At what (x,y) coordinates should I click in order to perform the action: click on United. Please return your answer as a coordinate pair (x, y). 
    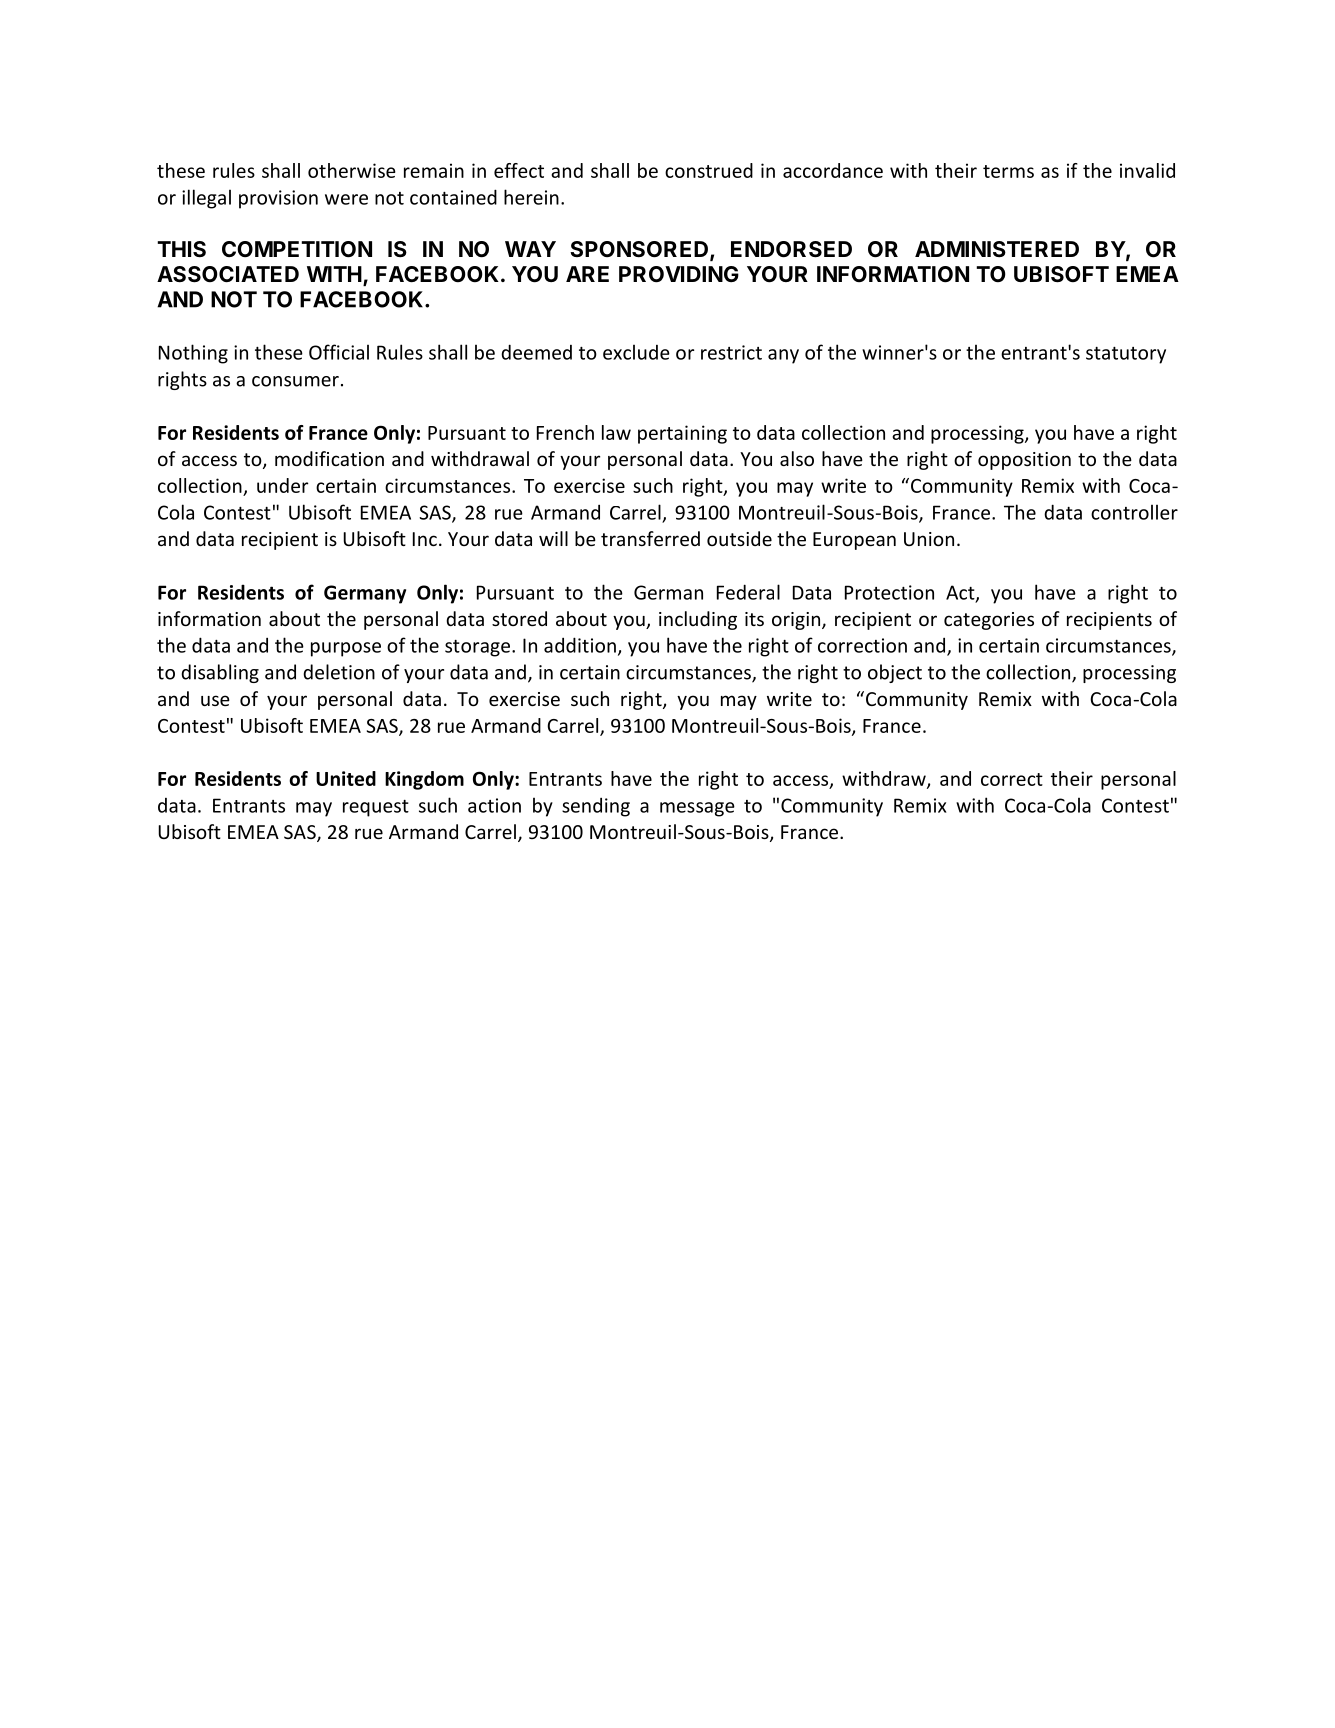
    Looking at the image, I should click on (346, 778).
